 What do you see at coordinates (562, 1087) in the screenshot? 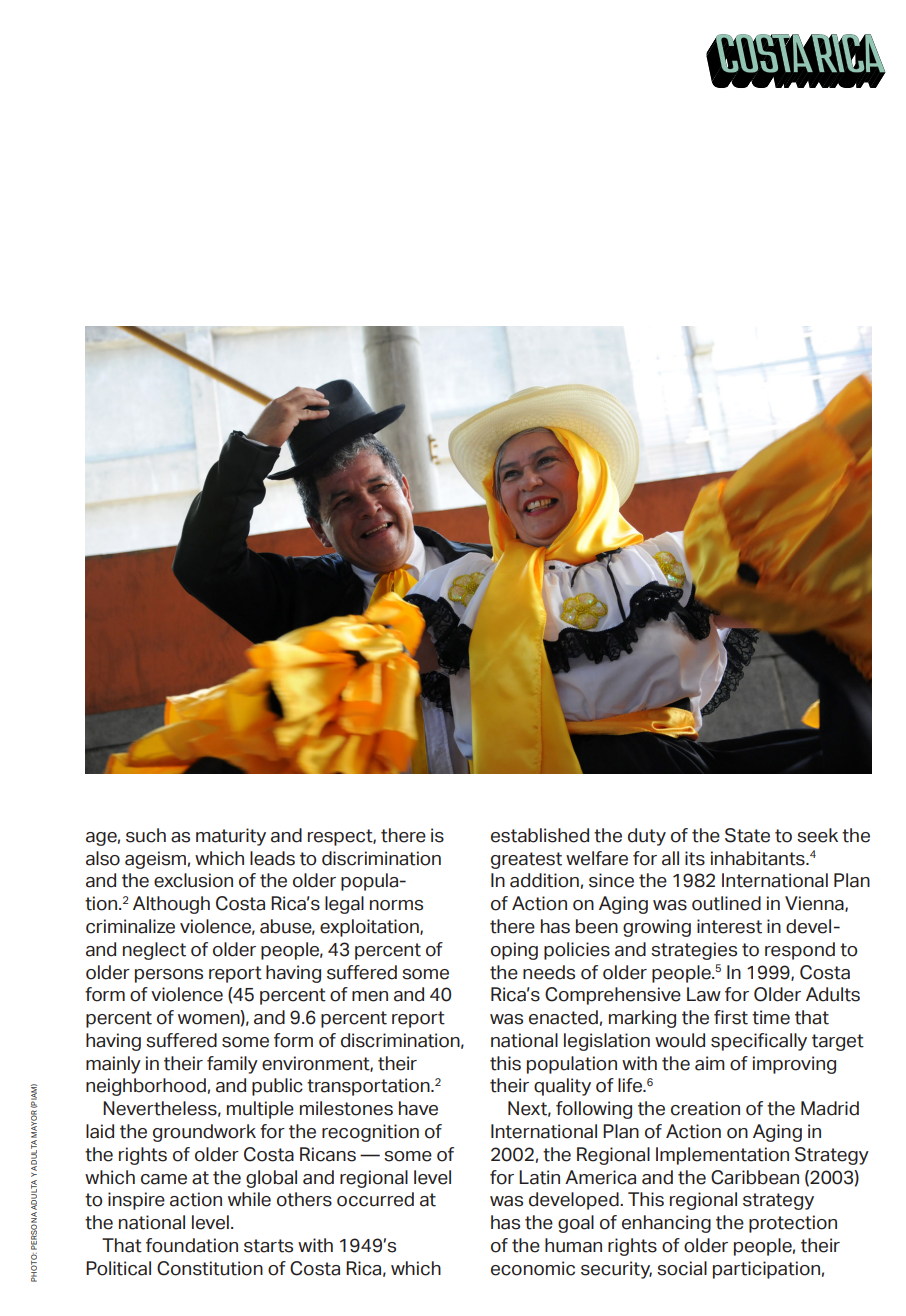
I see `quality` at bounding box center [562, 1087].
